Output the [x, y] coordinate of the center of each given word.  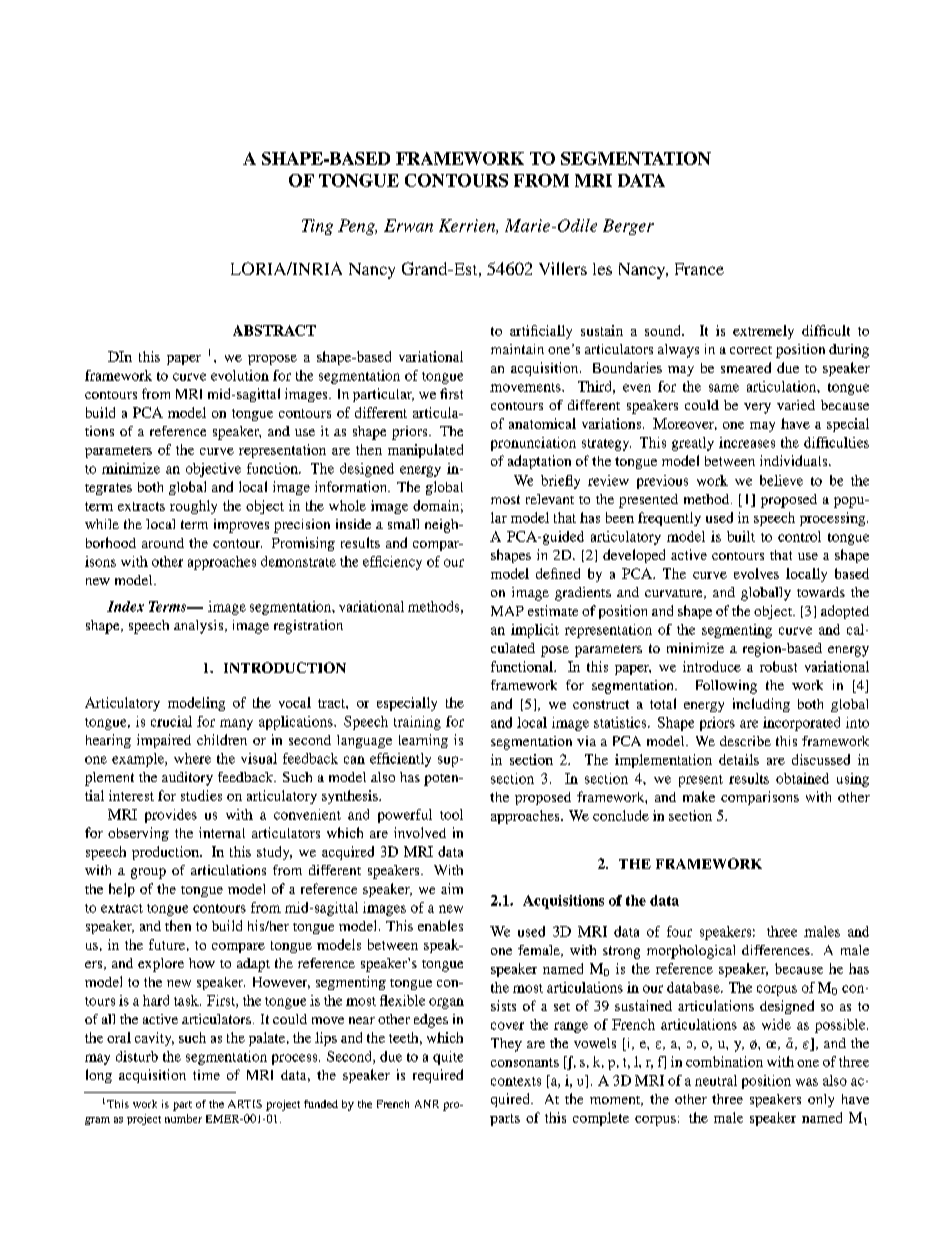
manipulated [425, 451]
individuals [795, 460]
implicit [535, 631]
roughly [193, 507]
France [699, 269]
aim [452, 888]
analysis [200, 627]
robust [778, 666]
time [206, 1075]
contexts [516, 1081]
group [148, 873]
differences [777, 950]
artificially [541, 332]
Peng [357, 227]
